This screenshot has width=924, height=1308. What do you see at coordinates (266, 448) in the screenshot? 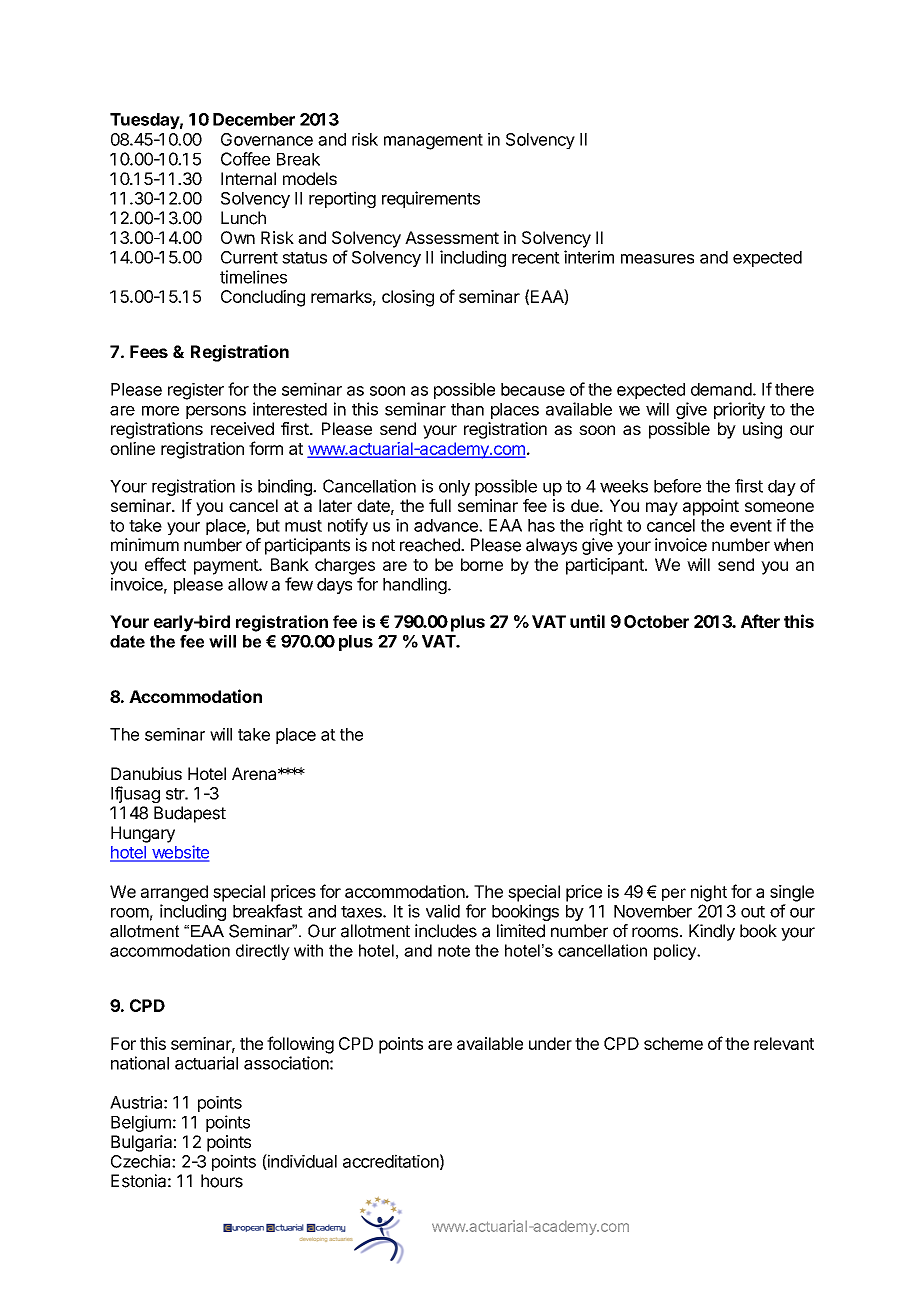
I see `form` at bounding box center [266, 448].
